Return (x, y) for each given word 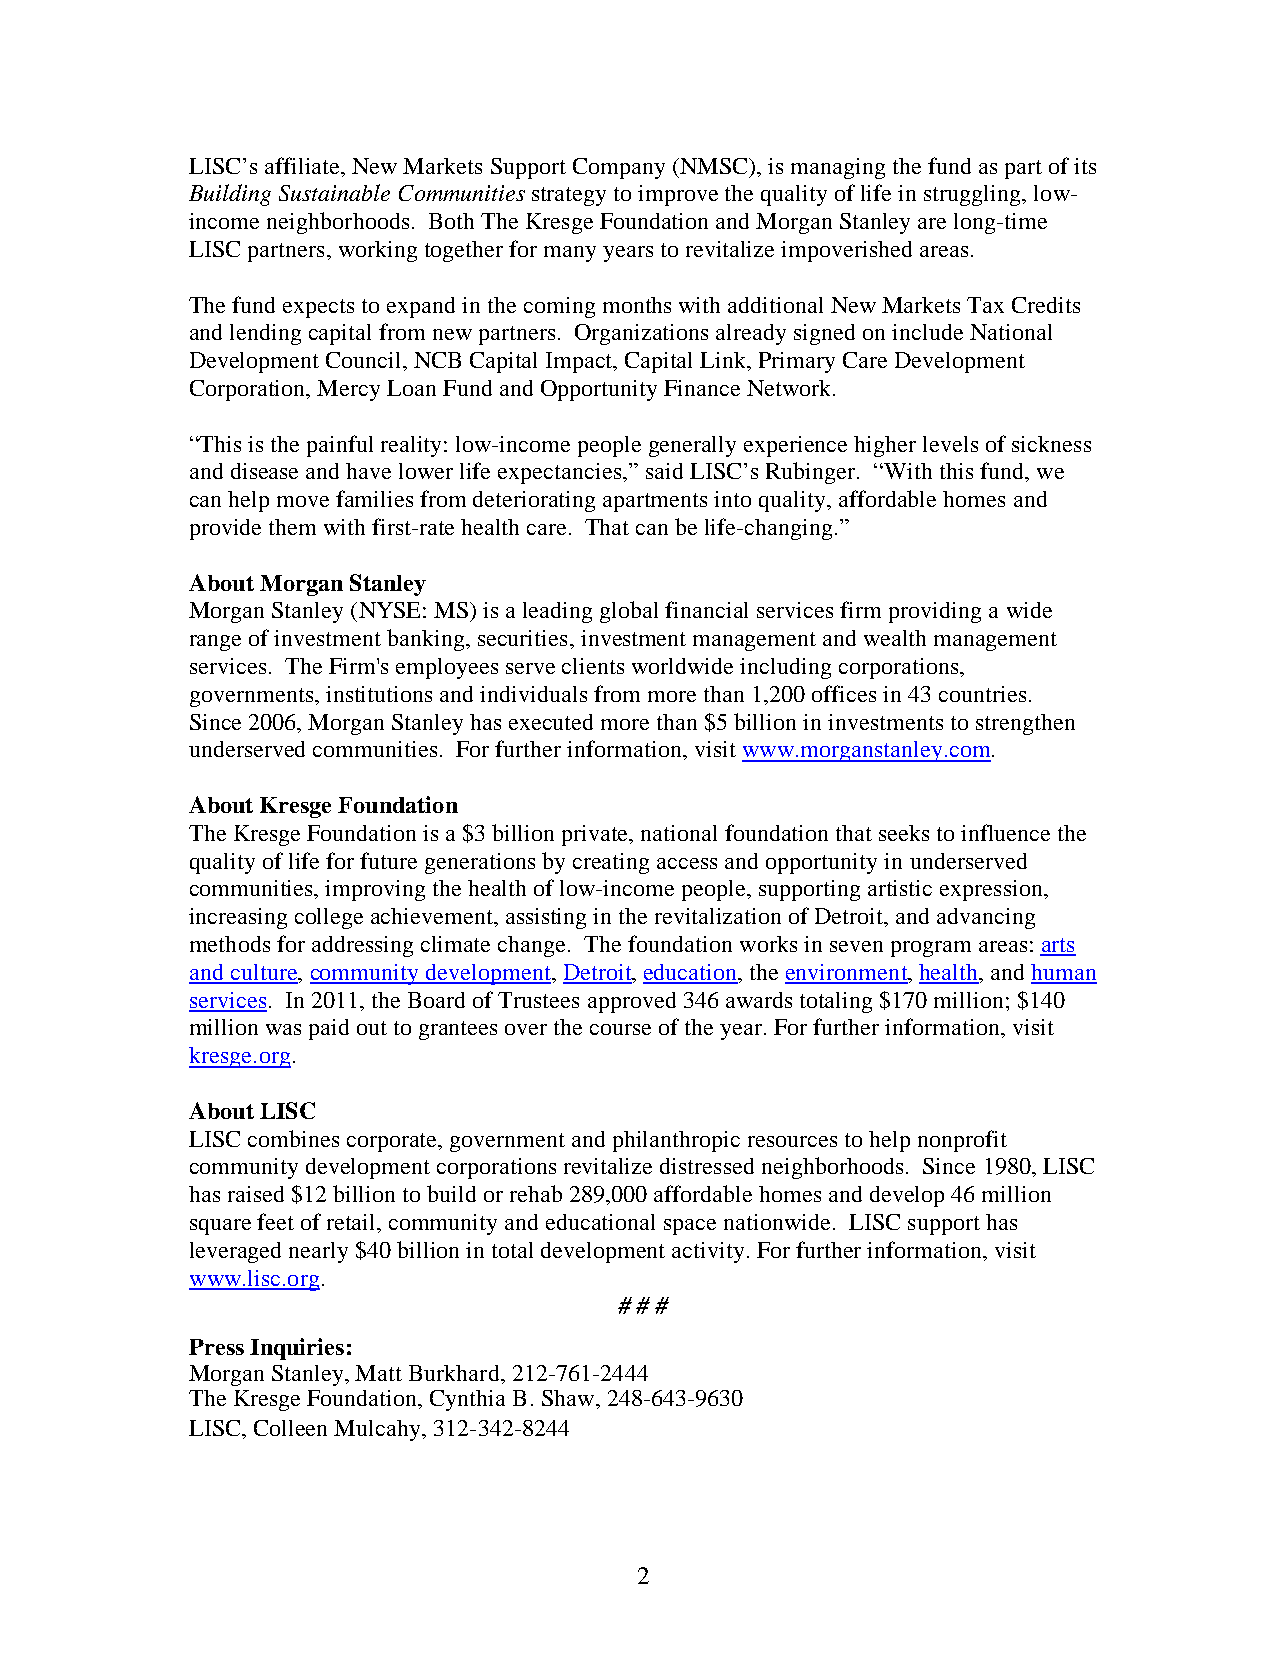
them (292, 527)
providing (935, 612)
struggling (973, 195)
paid (329, 1029)
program (931, 949)
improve (678, 195)
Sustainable (334, 192)
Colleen (290, 1428)
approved (632, 1002)
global (629, 612)
